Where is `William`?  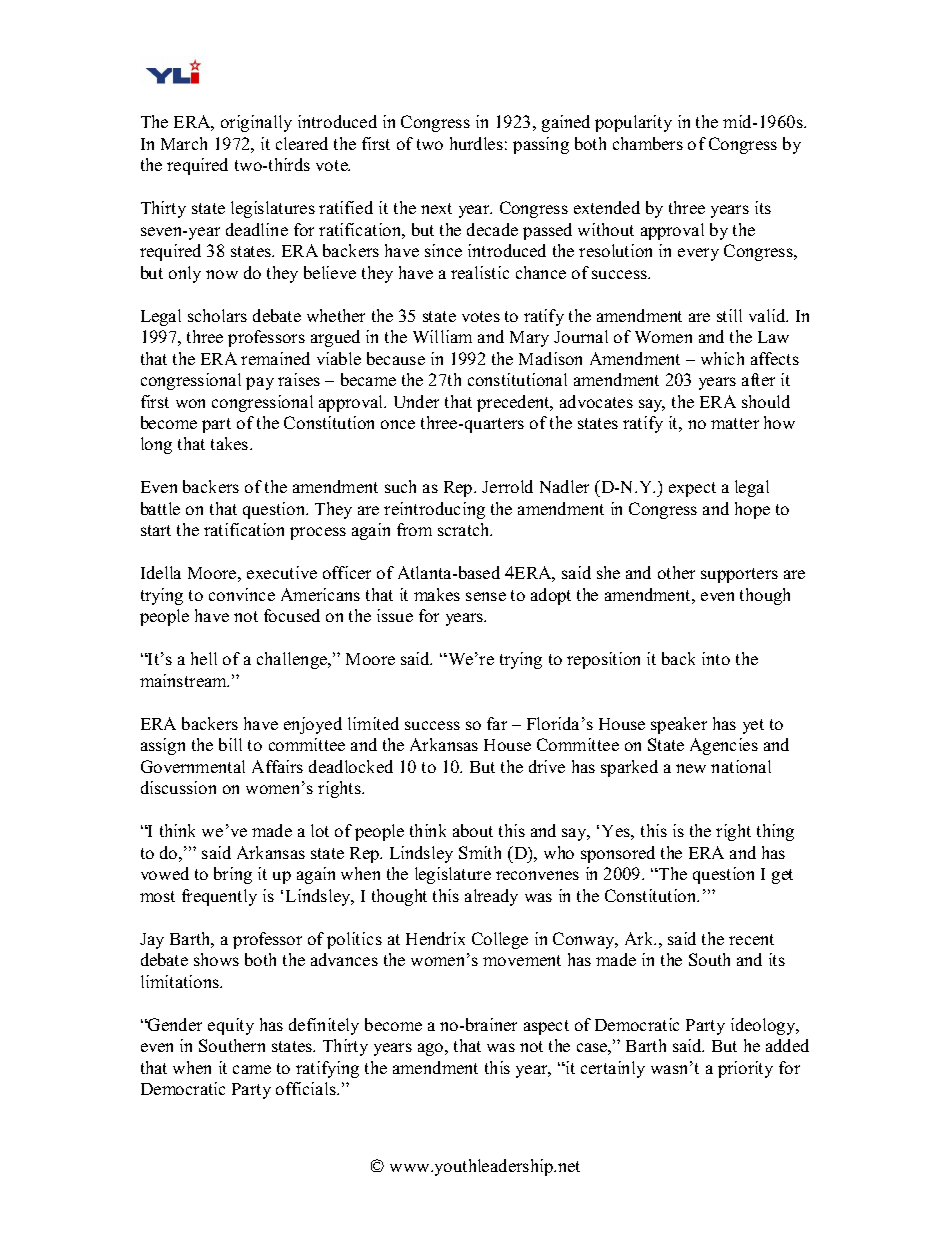 William is located at coordinates (442, 336).
